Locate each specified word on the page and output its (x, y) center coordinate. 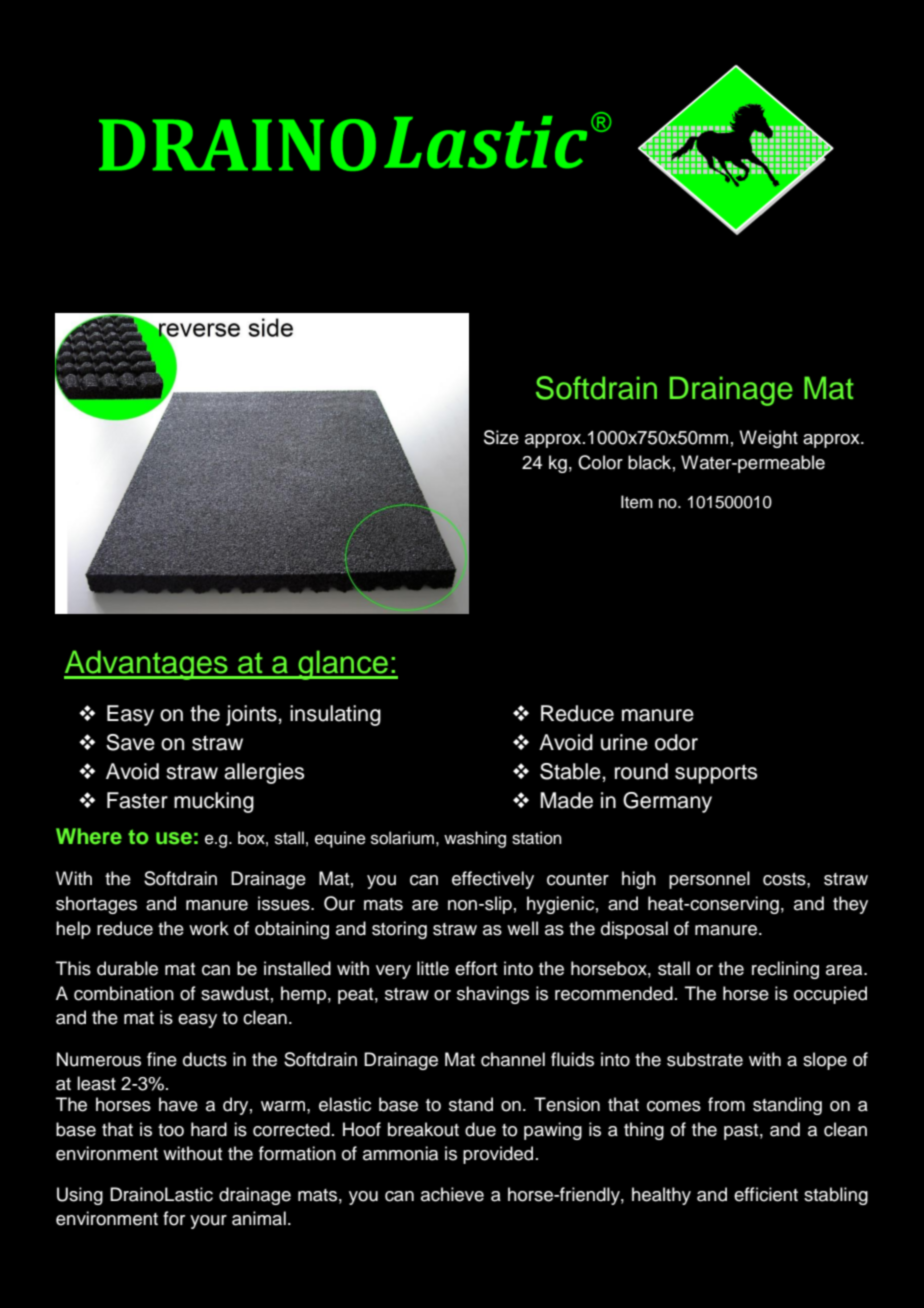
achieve (452, 1194)
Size (501, 437)
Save (130, 742)
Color (600, 462)
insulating (335, 715)
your (208, 1222)
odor (676, 742)
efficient (766, 1194)
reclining (785, 970)
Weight (768, 439)
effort (476, 968)
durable (127, 968)
